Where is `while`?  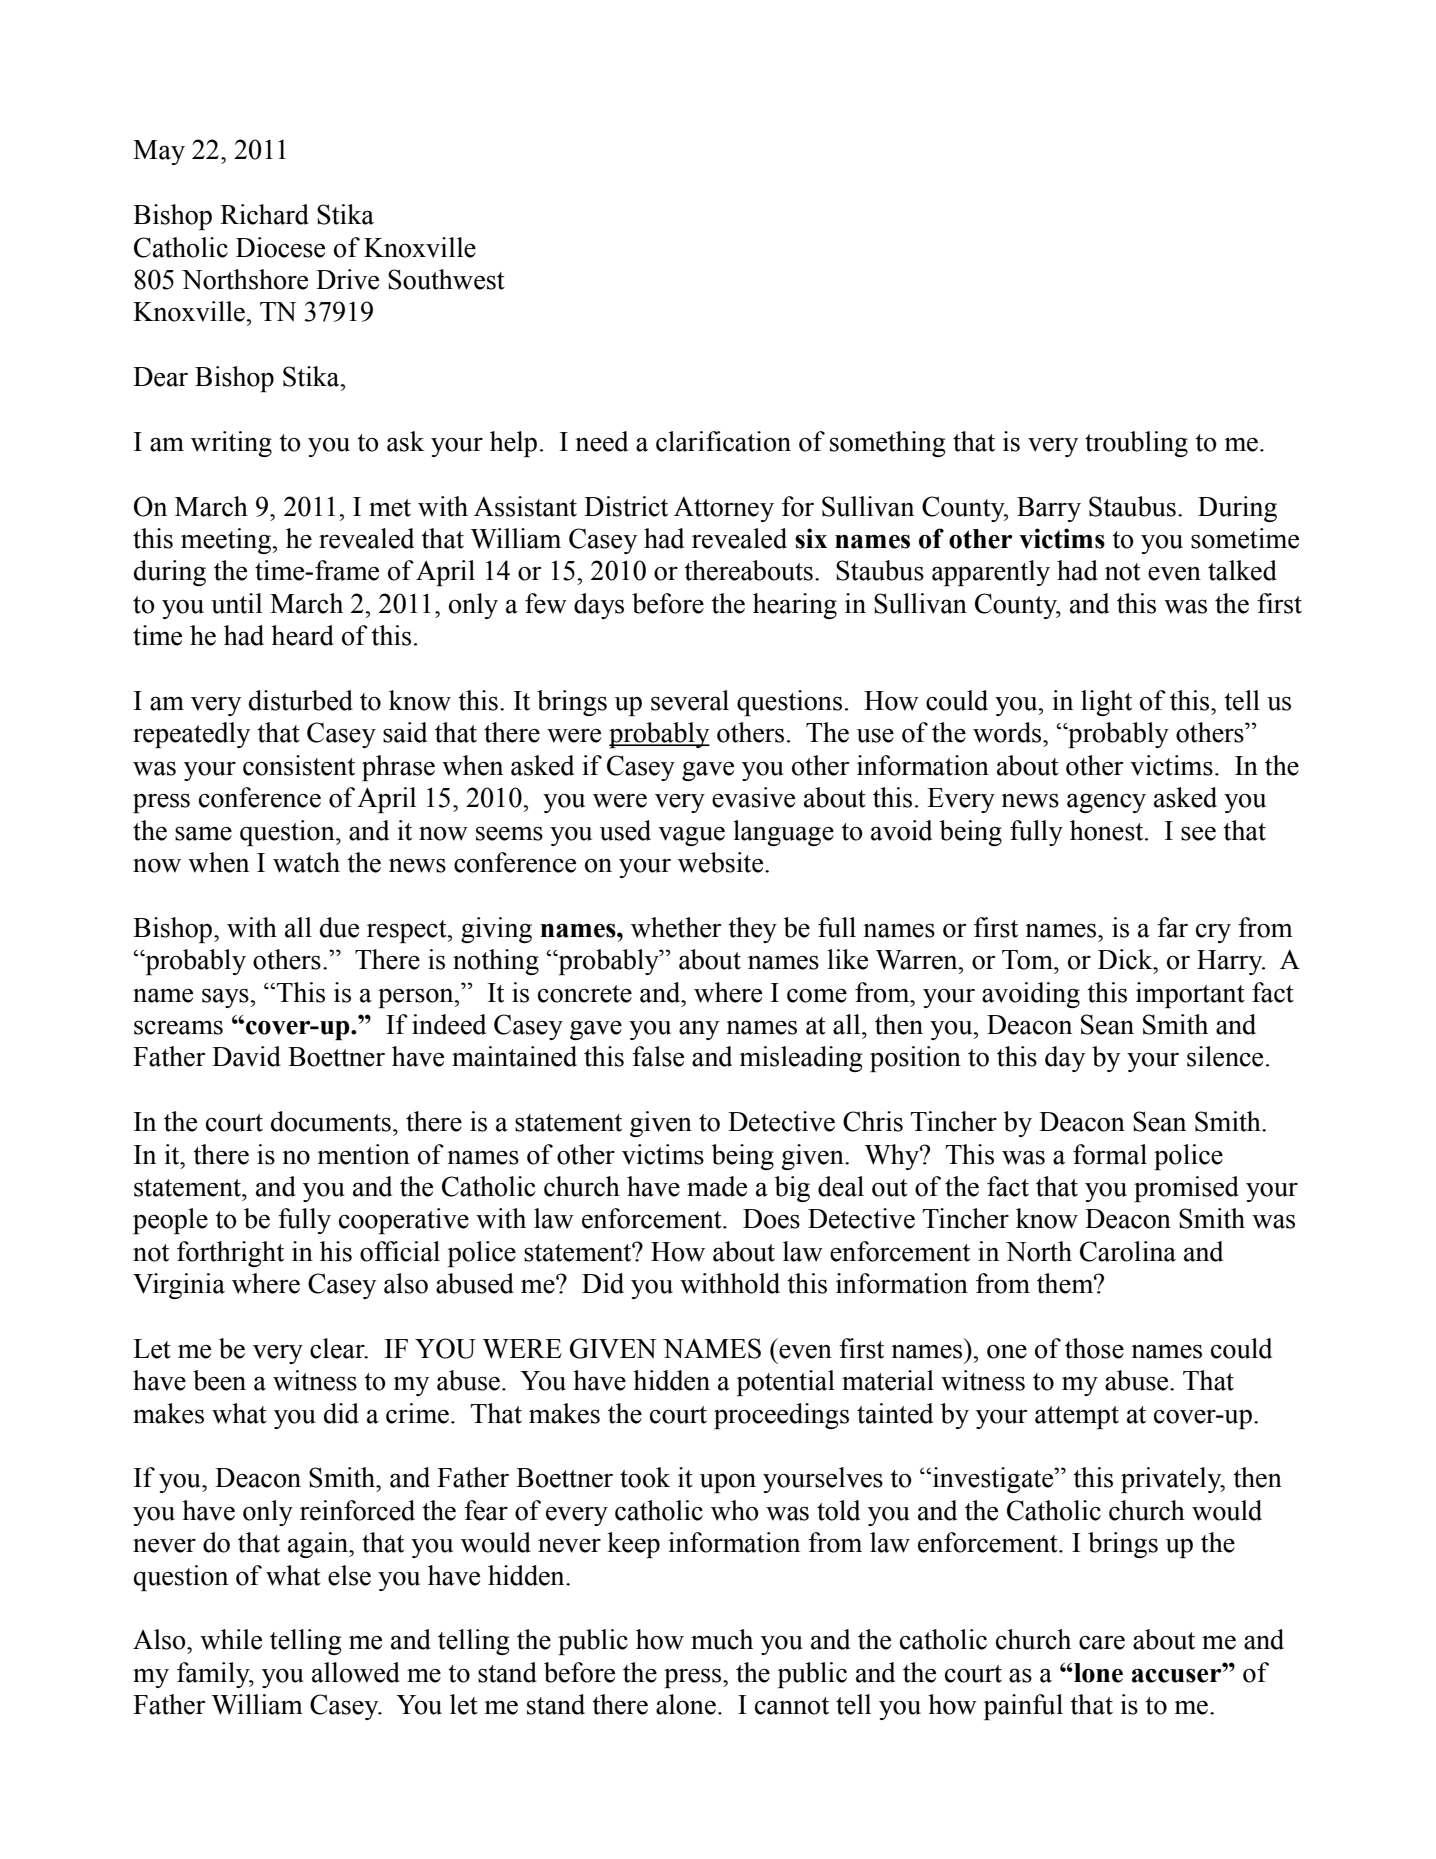
while is located at coordinates (231, 1639).
